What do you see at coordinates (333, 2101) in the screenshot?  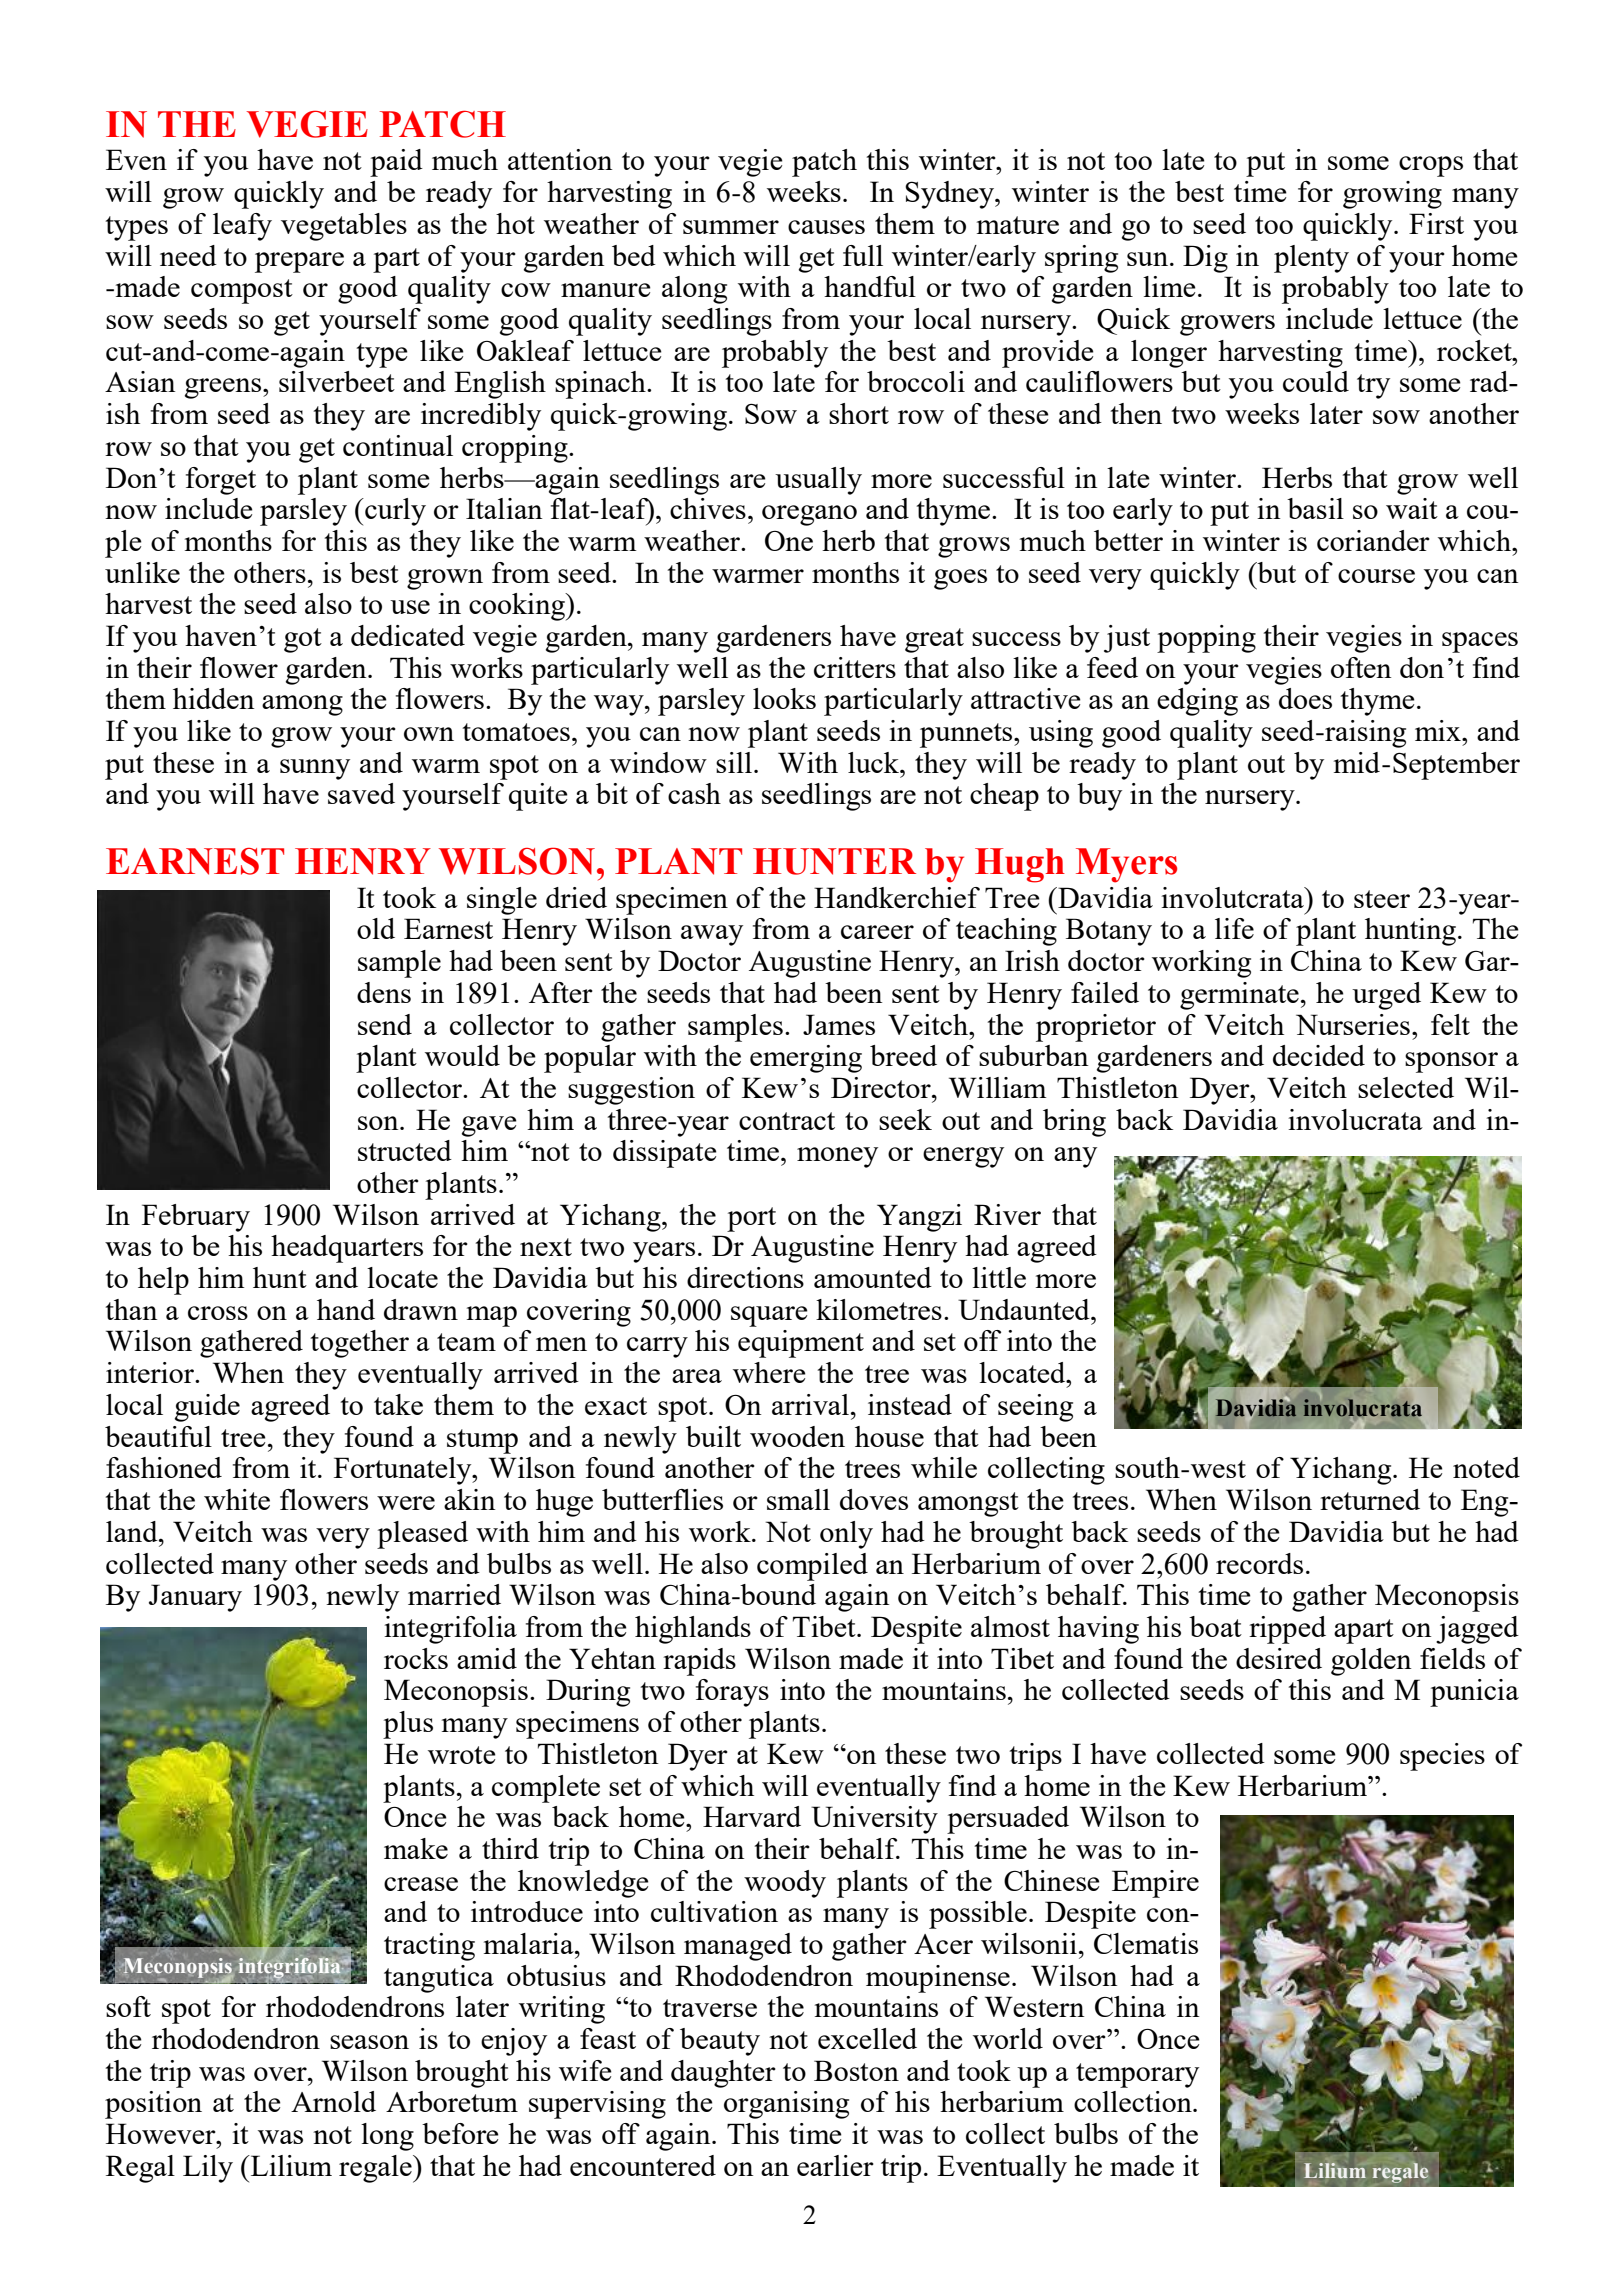 I see `Arnold` at bounding box center [333, 2101].
